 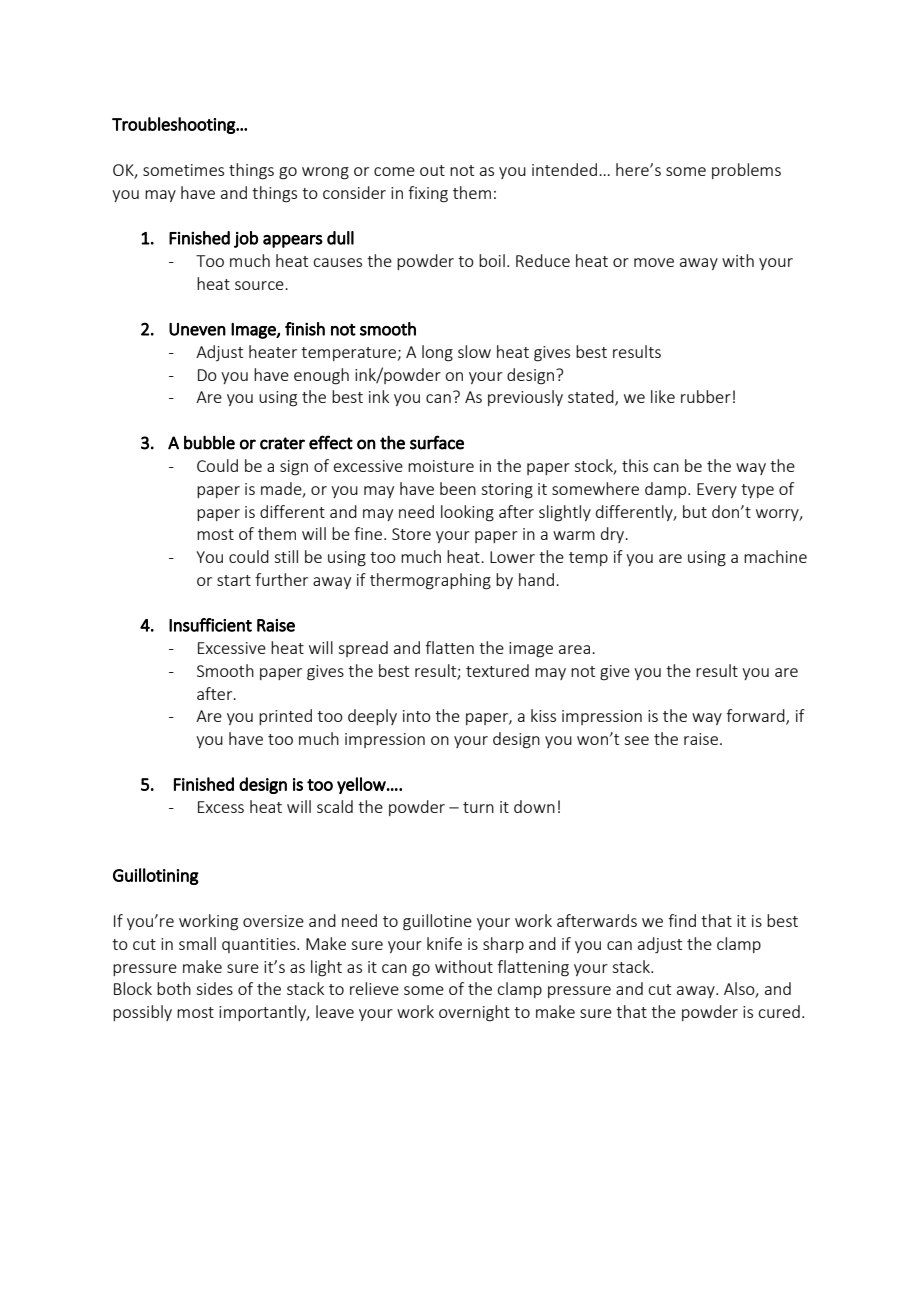 I want to click on Troubleshooting, so click(x=174, y=125).
